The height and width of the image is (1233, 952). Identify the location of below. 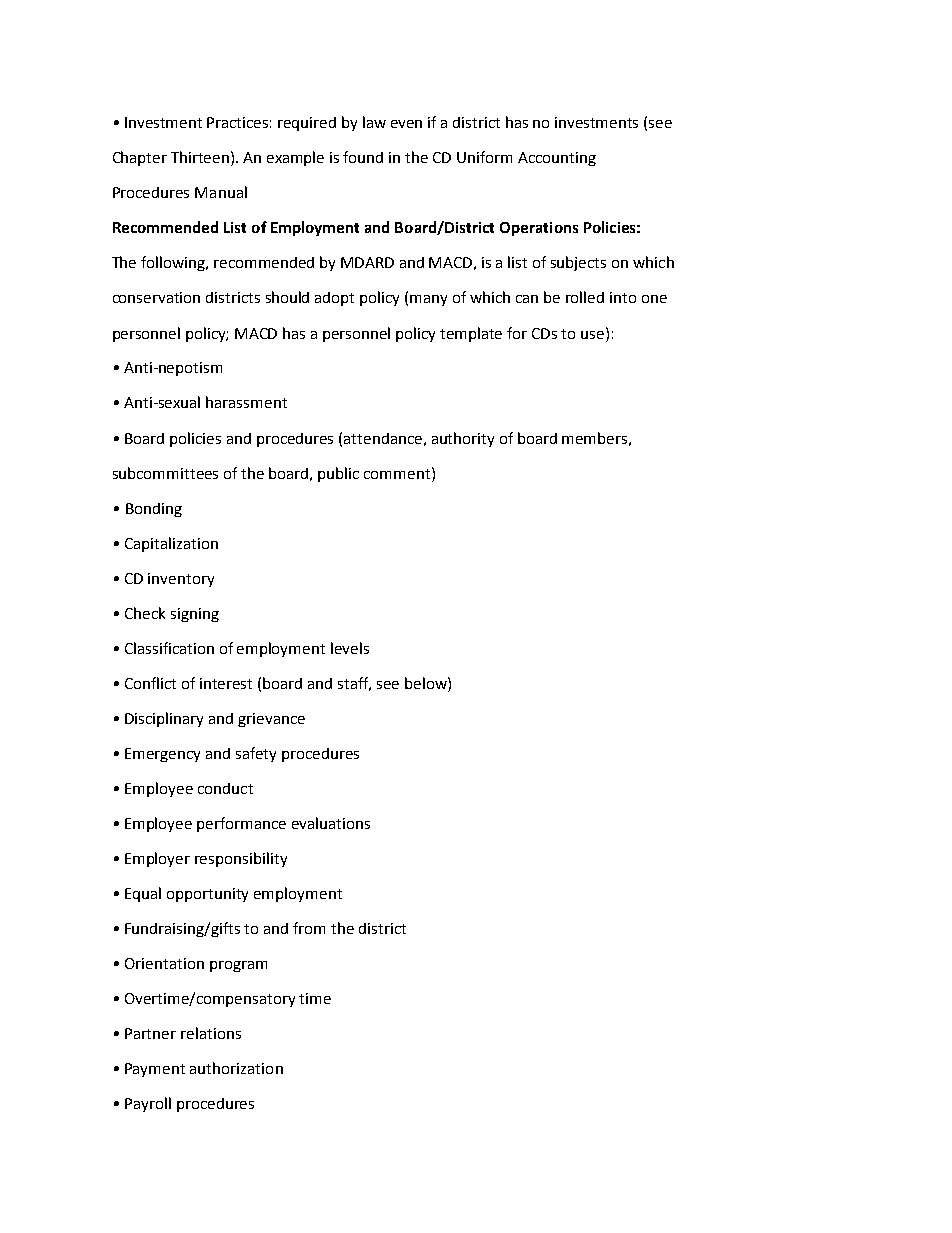
(427, 683).
